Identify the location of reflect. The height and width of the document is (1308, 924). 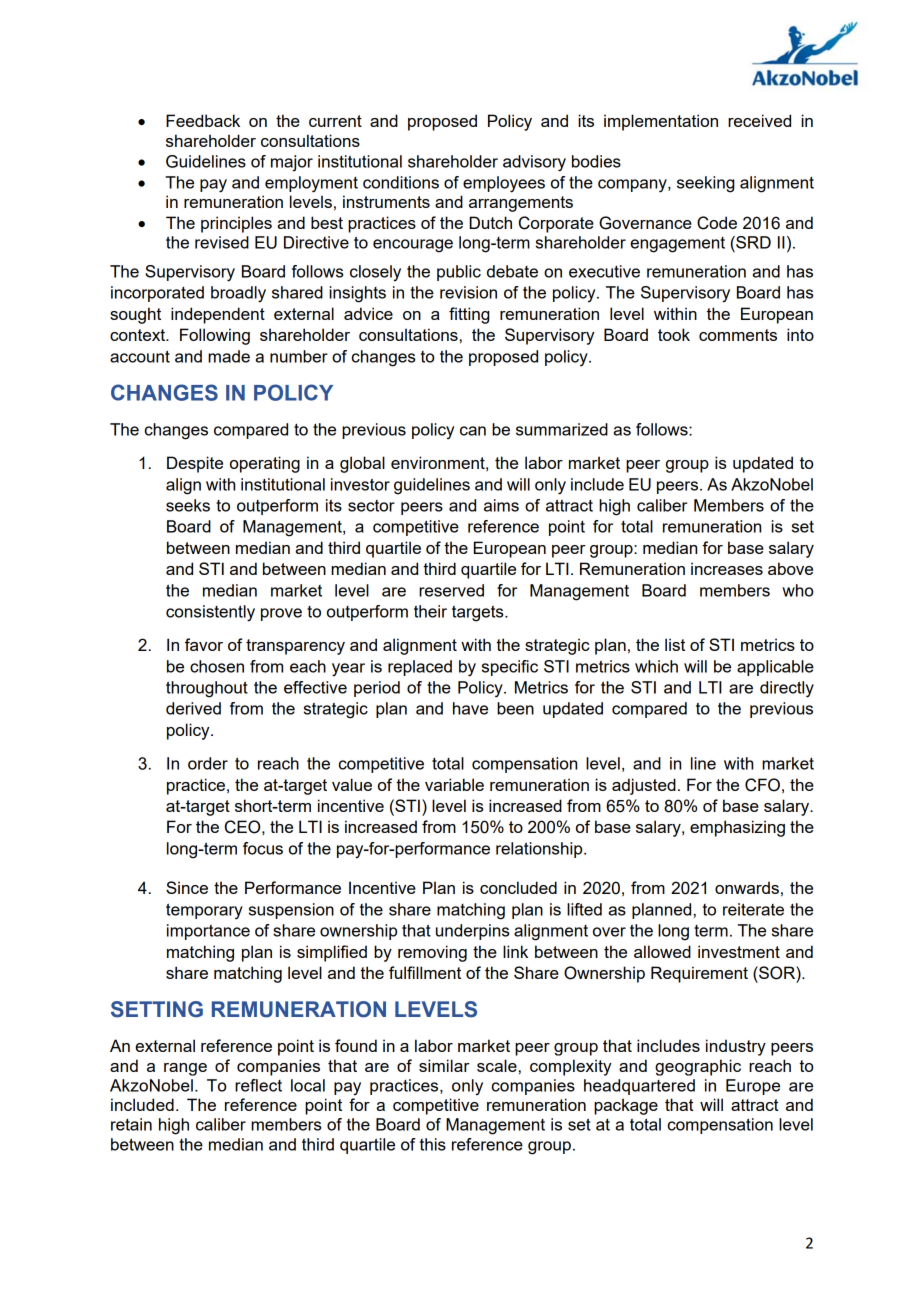
(258, 1085).
